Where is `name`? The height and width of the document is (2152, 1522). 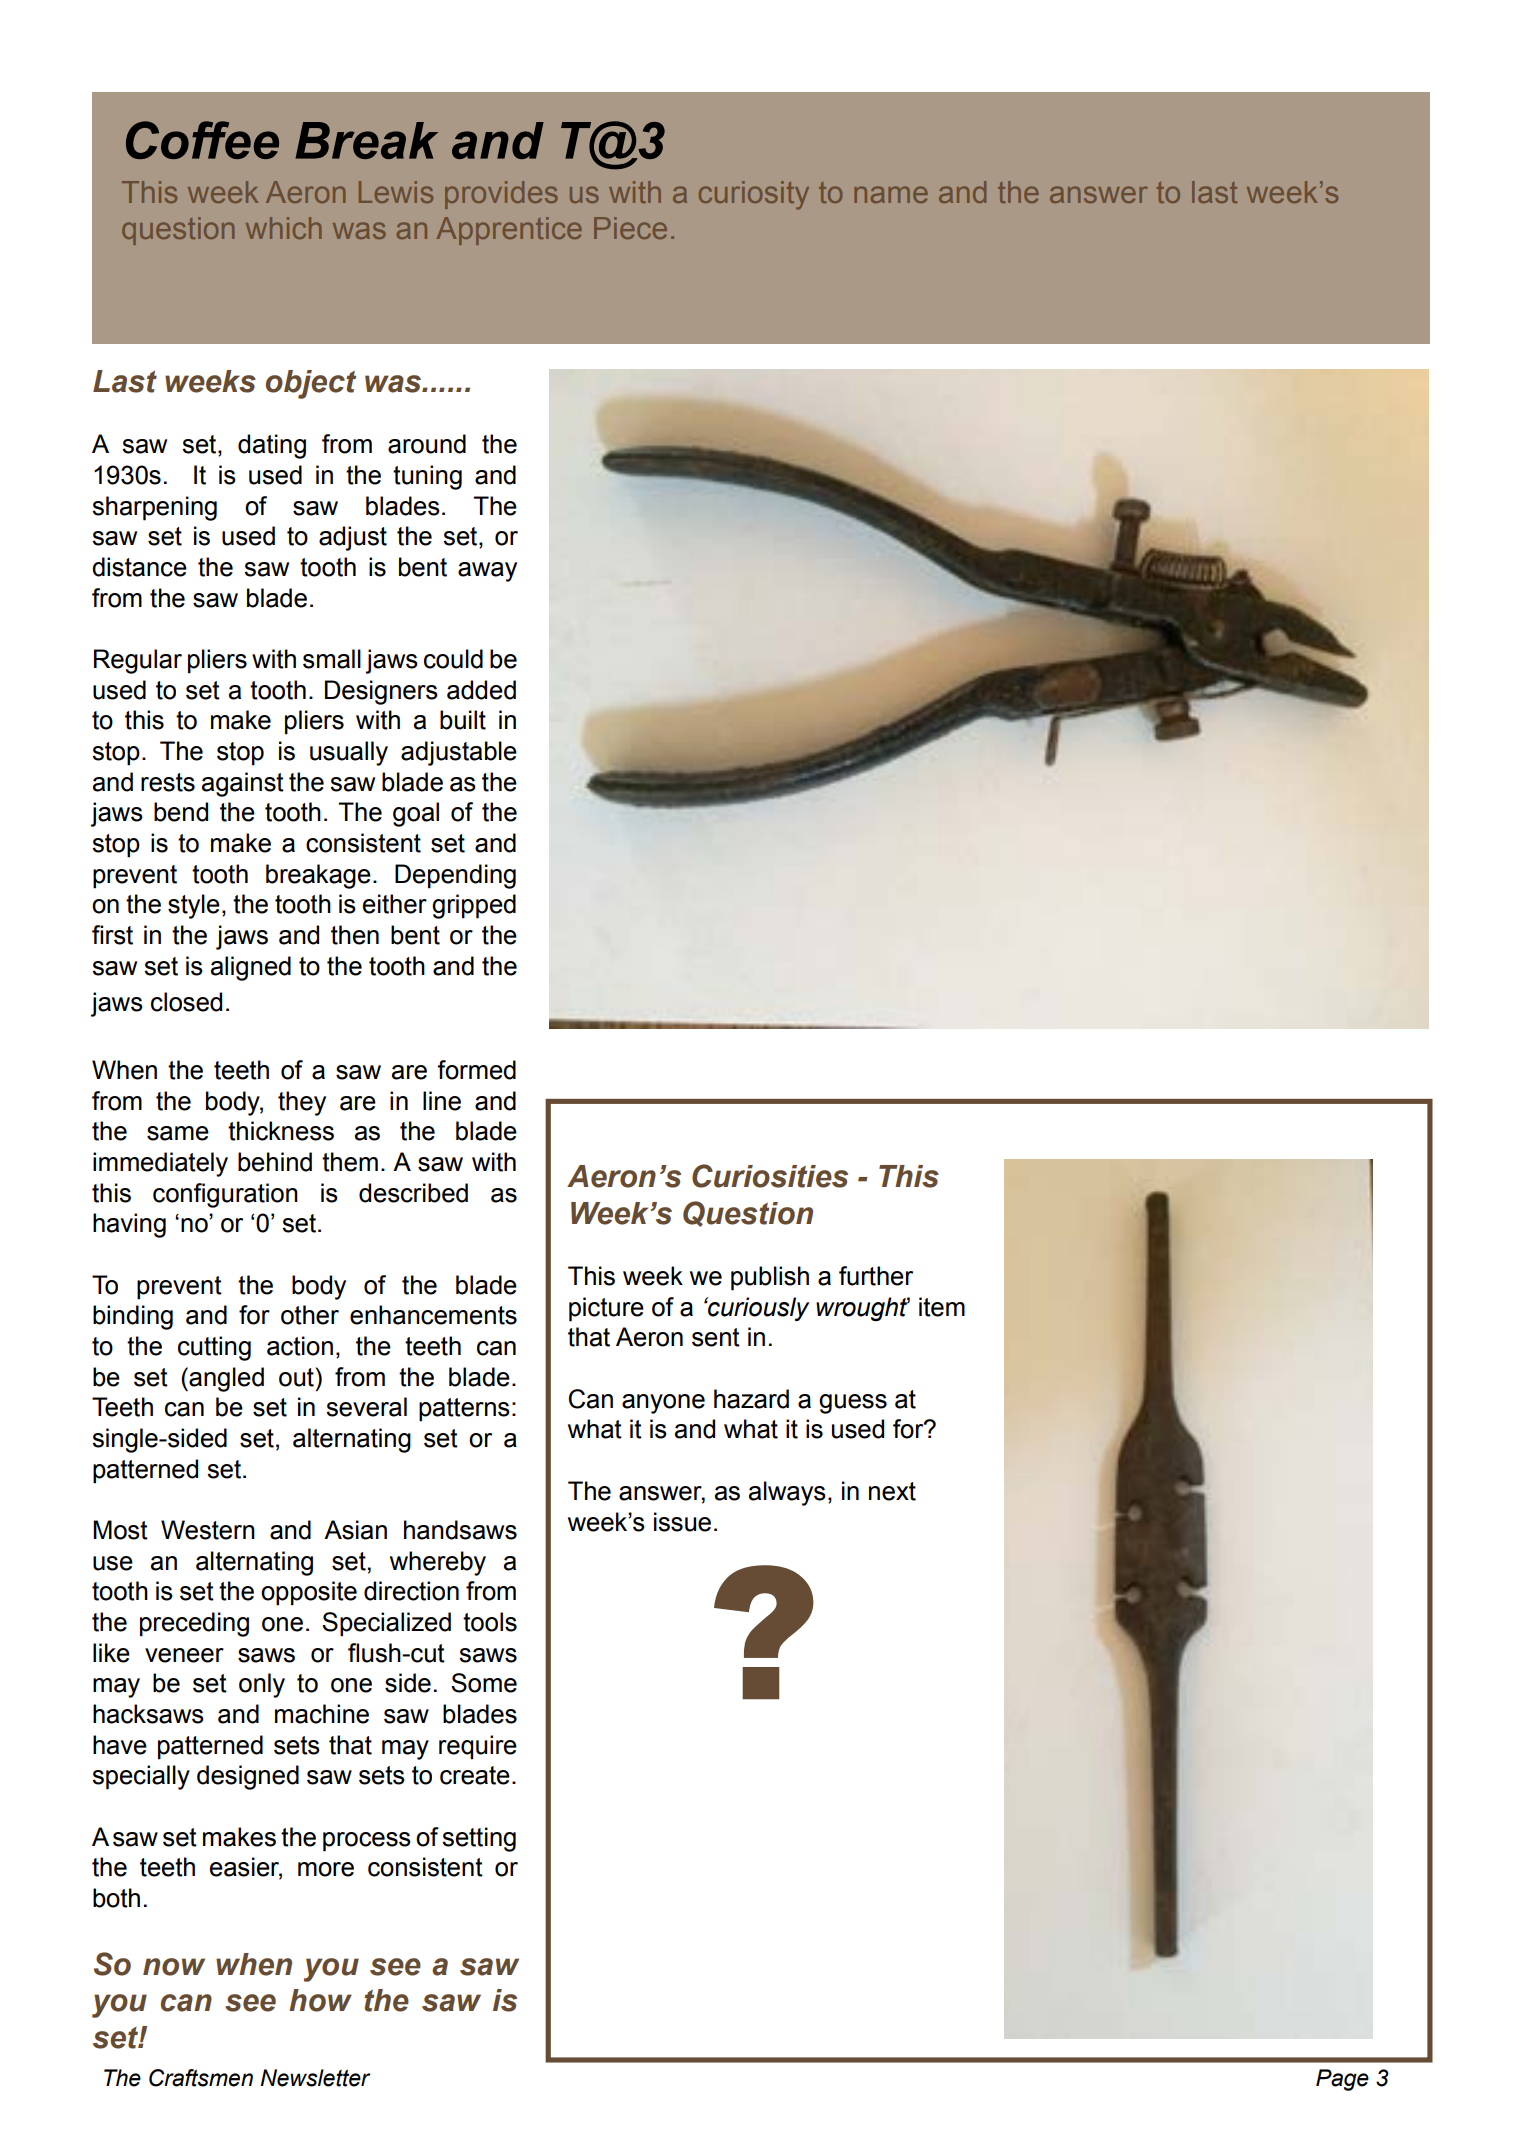
name is located at coordinates (891, 194).
